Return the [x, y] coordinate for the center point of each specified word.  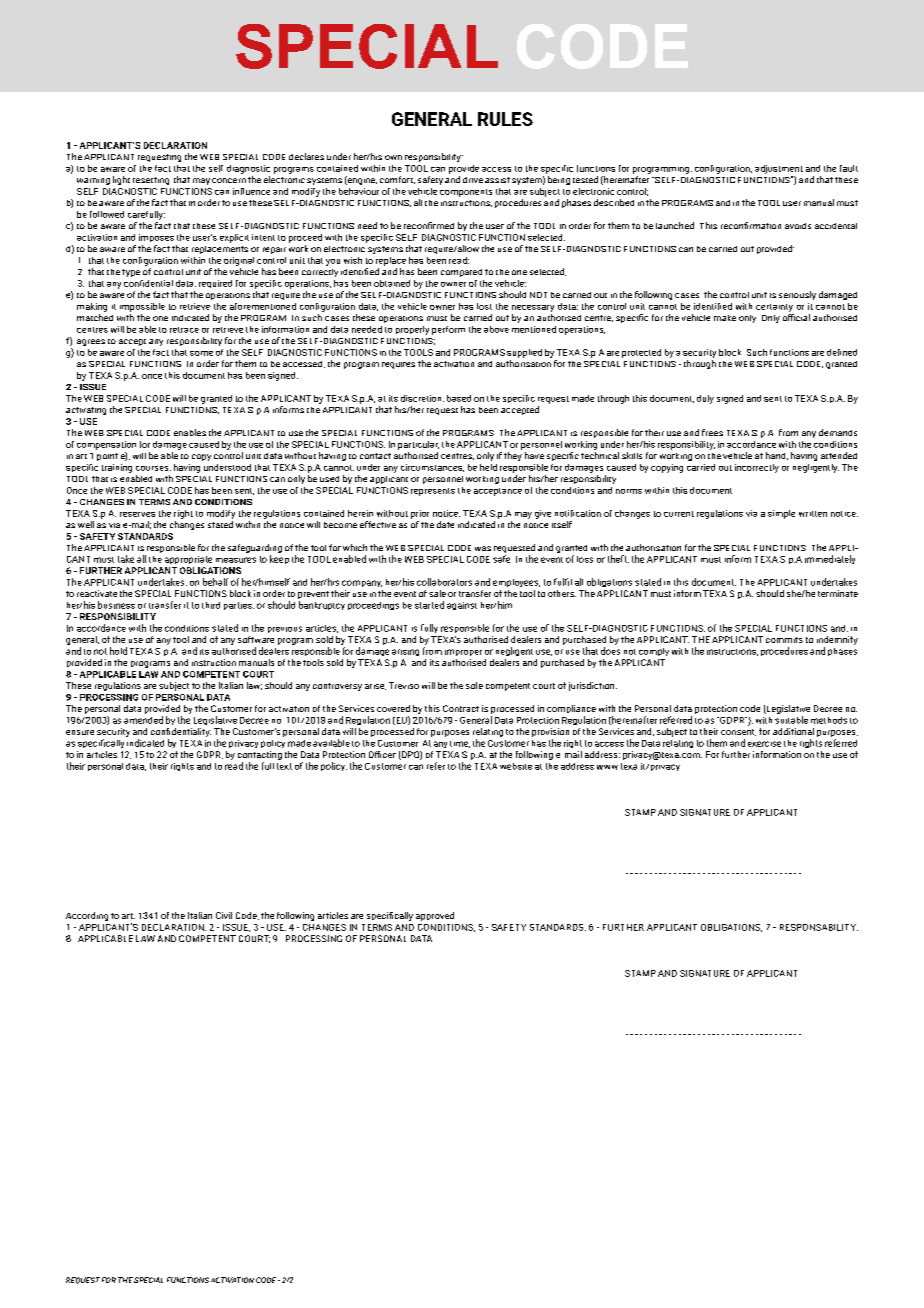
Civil [224, 915]
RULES [505, 119]
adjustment [779, 169]
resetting [151, 181]
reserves [137, 514]
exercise [764, 744]
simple [781, 514]
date [445, 524]
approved [435, 916]
